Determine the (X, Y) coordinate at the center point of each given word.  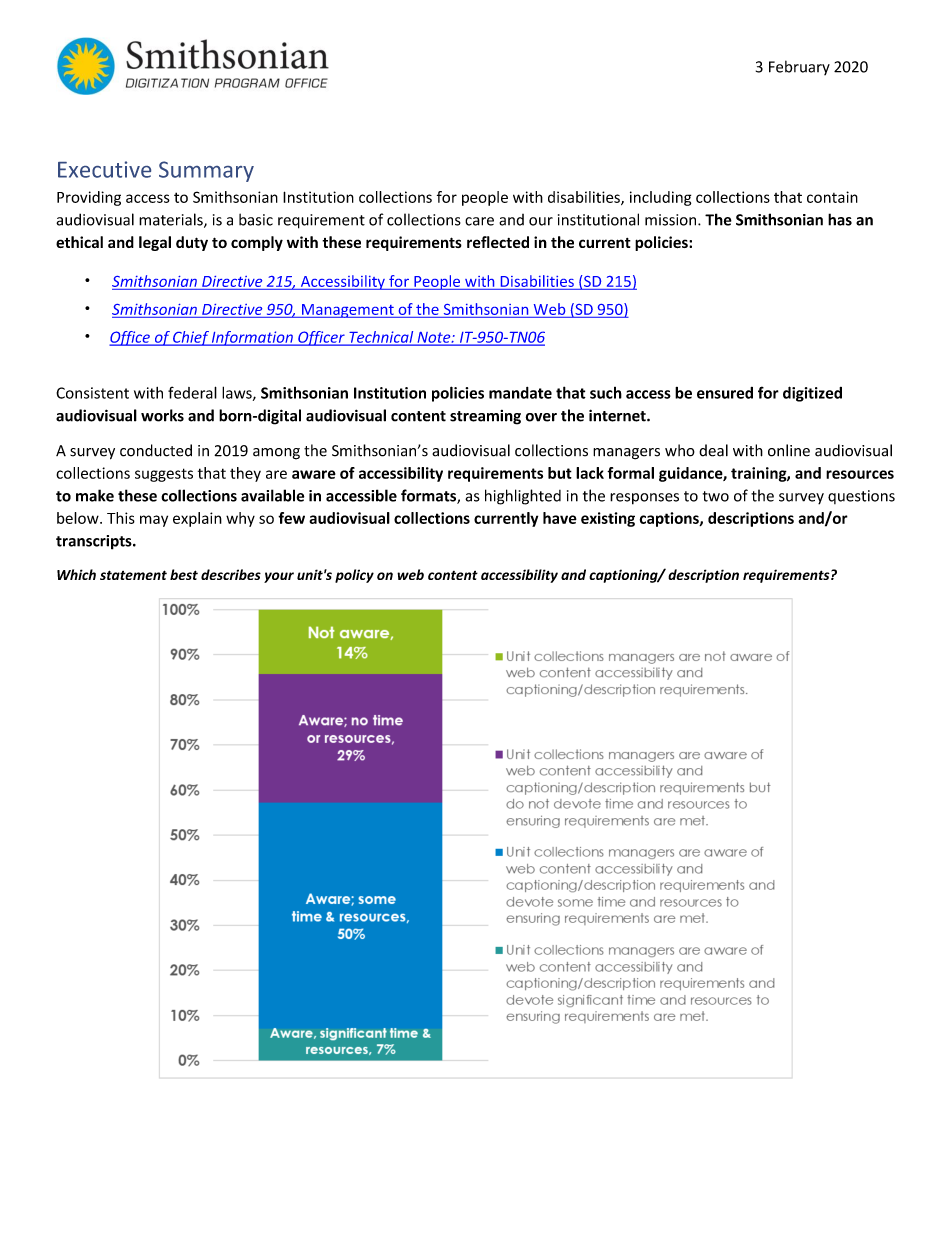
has (840, 219)
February (799, 67)
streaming (485, 417)
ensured (725, 393)
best (184, 574)
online (789, 450)
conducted (156, 450)
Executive (104, 169)
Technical (381, 338)
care (479, 221)
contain (832, 197)
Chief (191, 338)
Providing (89, 198)
